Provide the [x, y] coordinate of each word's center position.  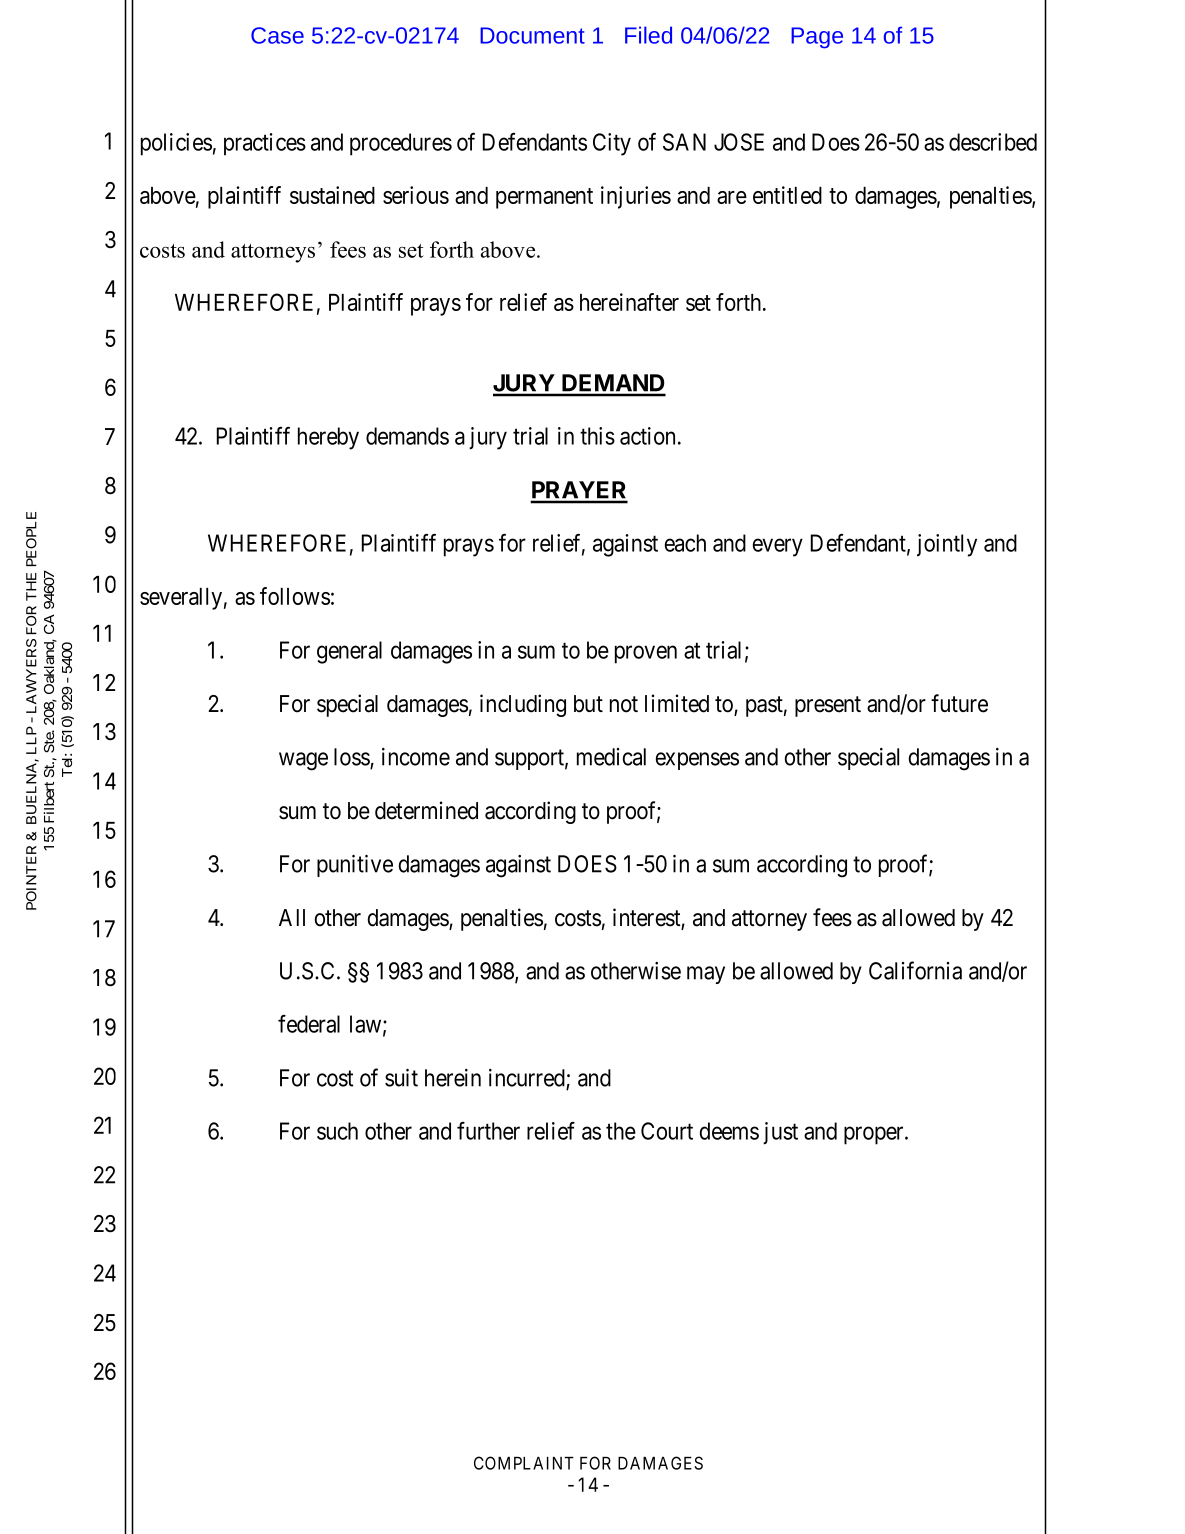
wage [303, 761]
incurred [528, 1079]
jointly [947, 545]
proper [875, 1136]
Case [277, 35]
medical [611, 757]
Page [817, 38]
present [828, 706]
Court [667, 1131]
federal [309, 1024]
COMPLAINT [524, 1463]
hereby [328, 438]
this [597, 436]
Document [532, 35]
